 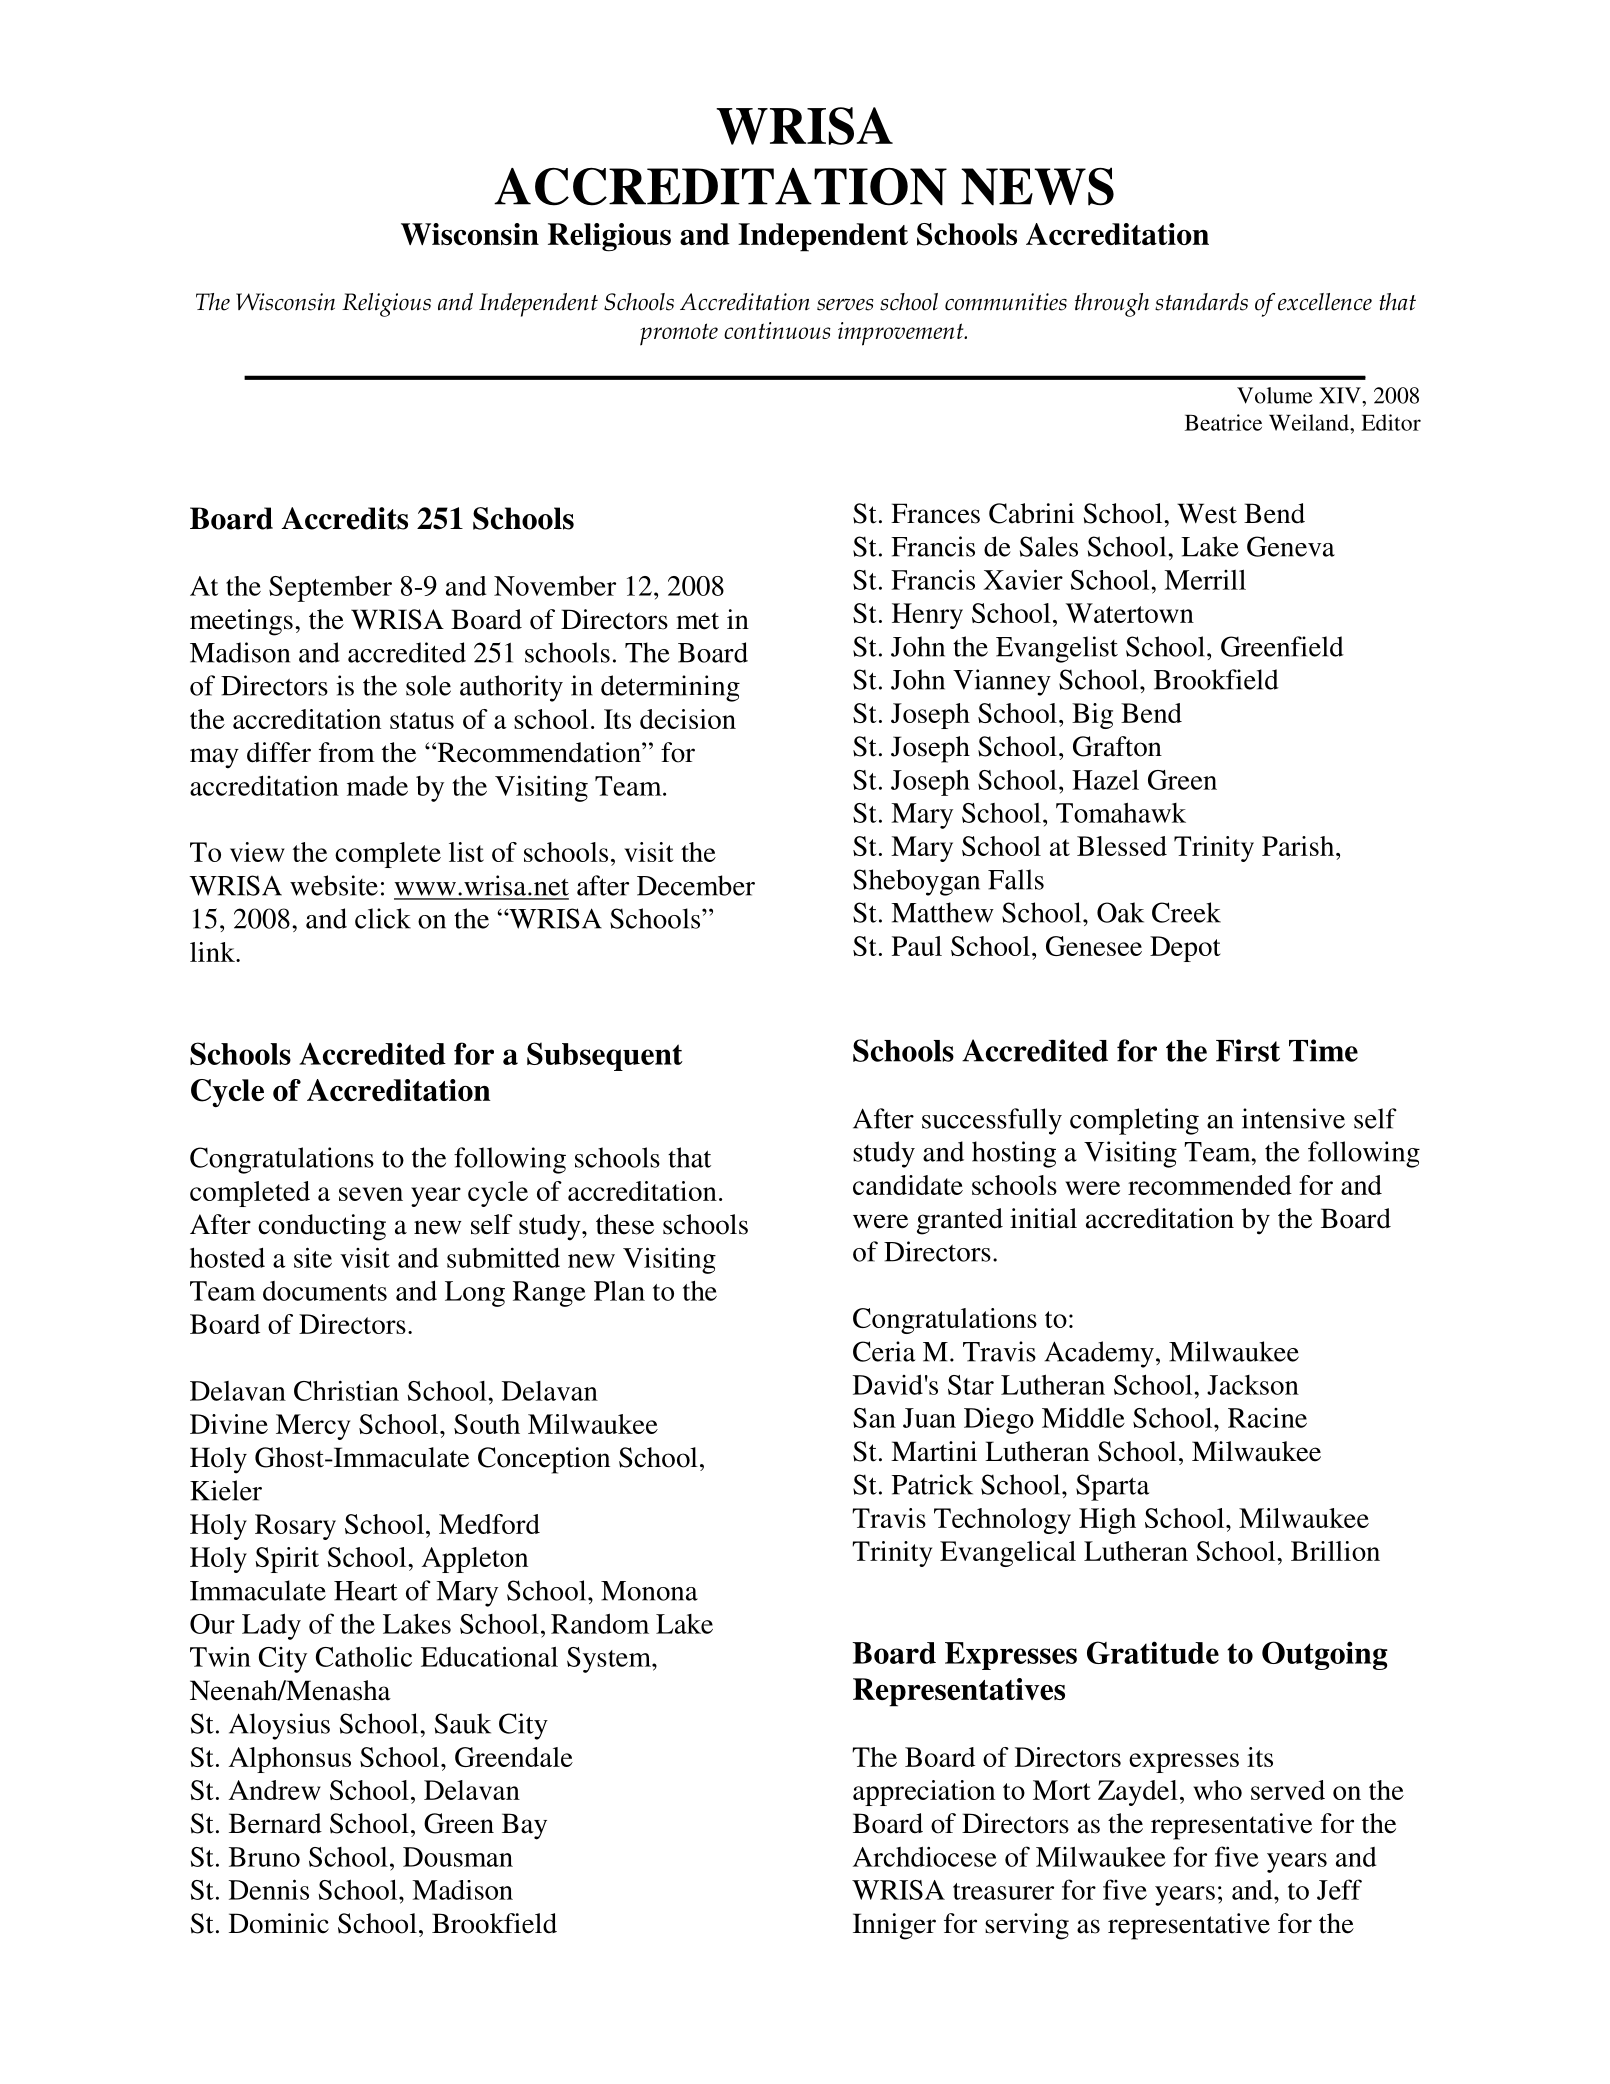 What do you see at coordinates (696, 885) in the page?
I see `December` at bounding box center [696, 885].
